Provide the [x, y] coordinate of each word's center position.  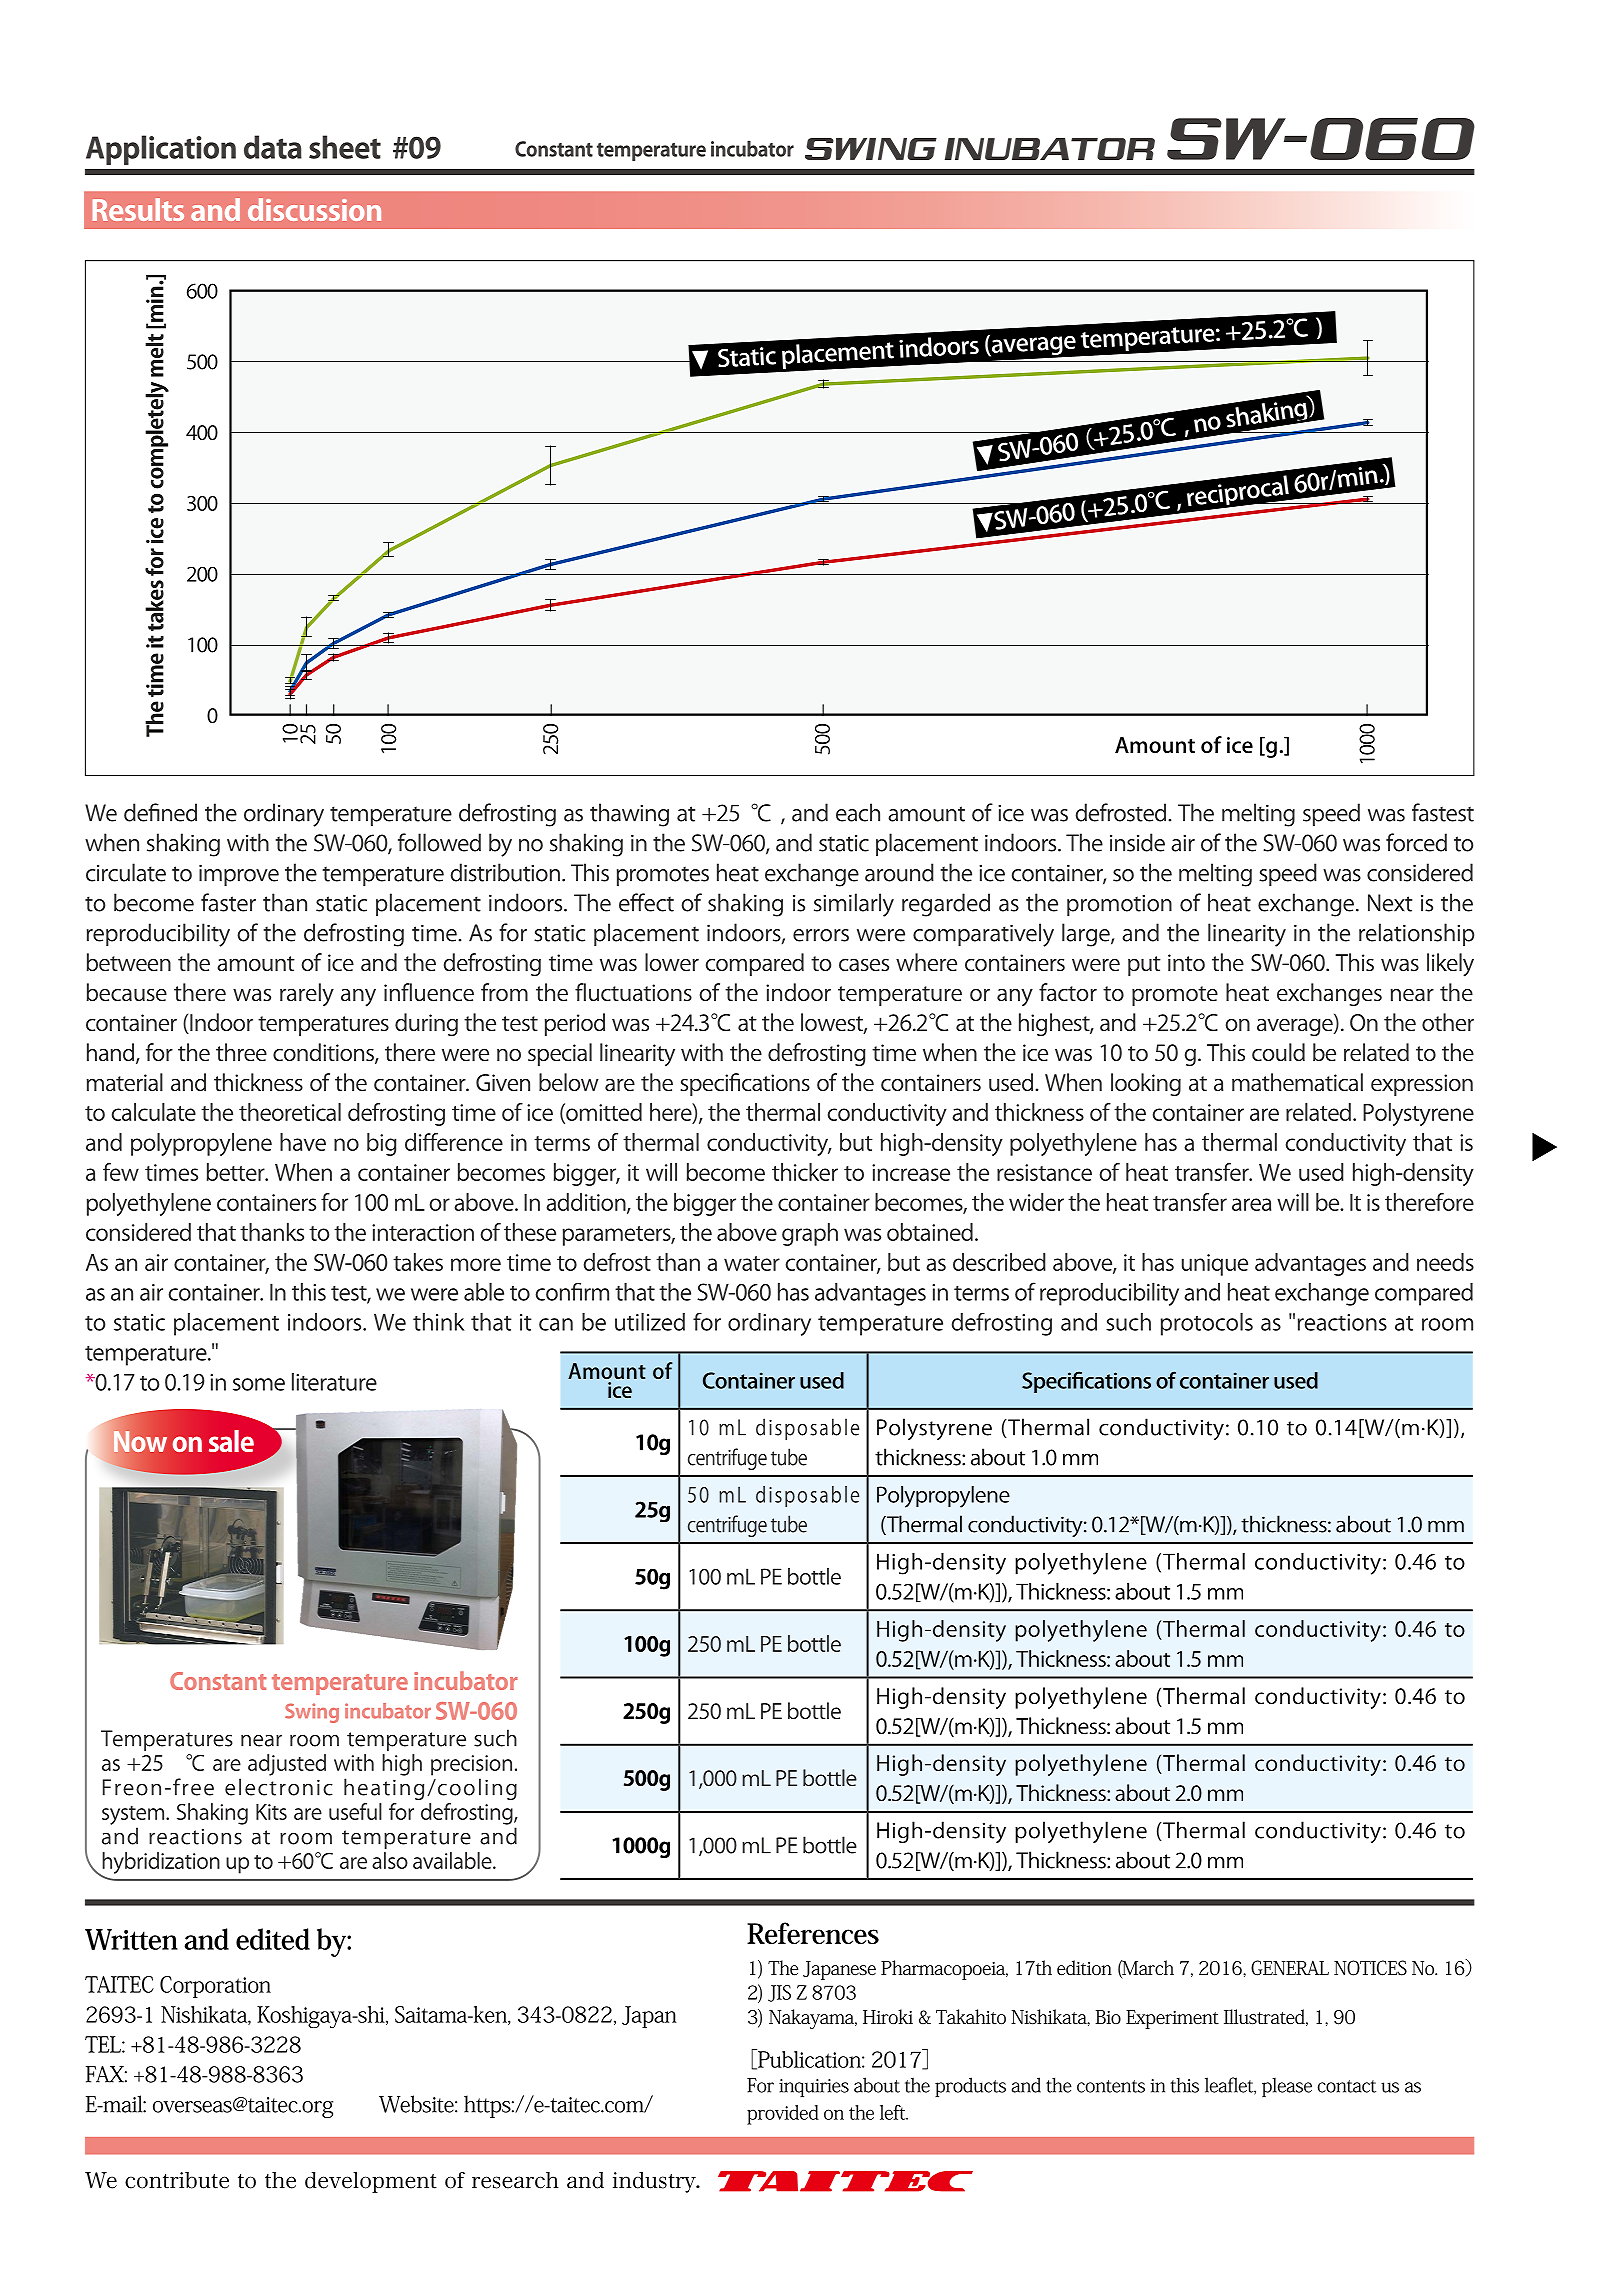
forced [1416, 842]
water [752, 1263]
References [813, 1933]
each [858, 812]
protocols [1207, 1324]
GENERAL [1290, 1968]
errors [821, 935]
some [259, 1384]
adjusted [287, 1765]
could [1278, 1052]
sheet [345, 147]
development [371, 2182]
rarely [307, 994]
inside [1137, 842]
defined [160, 812]
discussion [314, 209]
